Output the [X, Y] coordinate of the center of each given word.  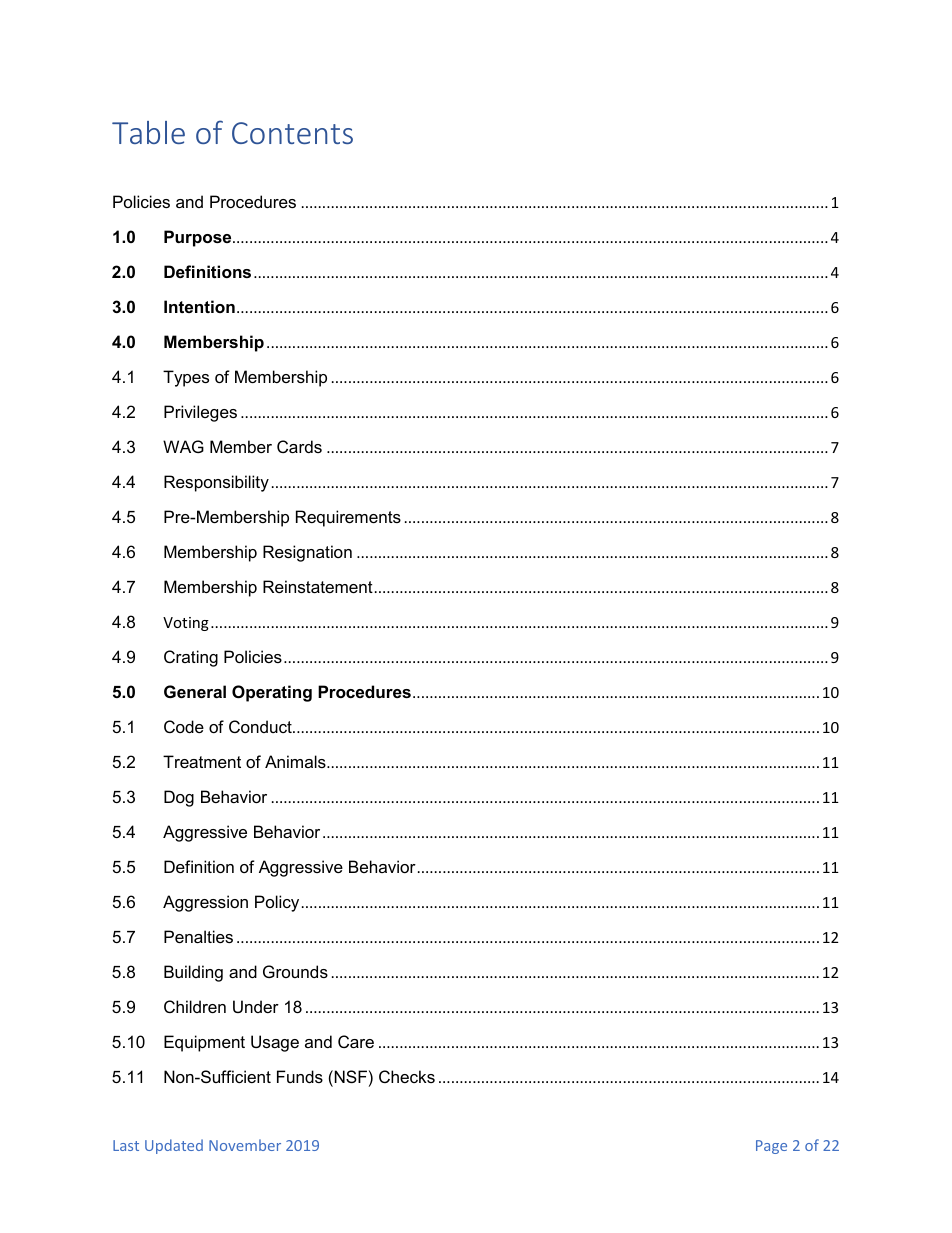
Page [771, 1147]
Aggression [205, 903]
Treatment [202, 761]
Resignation [307, 553]
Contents [292, 133]
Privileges [200, 413]
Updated [174, 1146]
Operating [272, 693]
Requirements [348, 518]
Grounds [295, 971]
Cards [299, 446]
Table [148, 132]
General [195, 691]
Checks [407, 1076]
